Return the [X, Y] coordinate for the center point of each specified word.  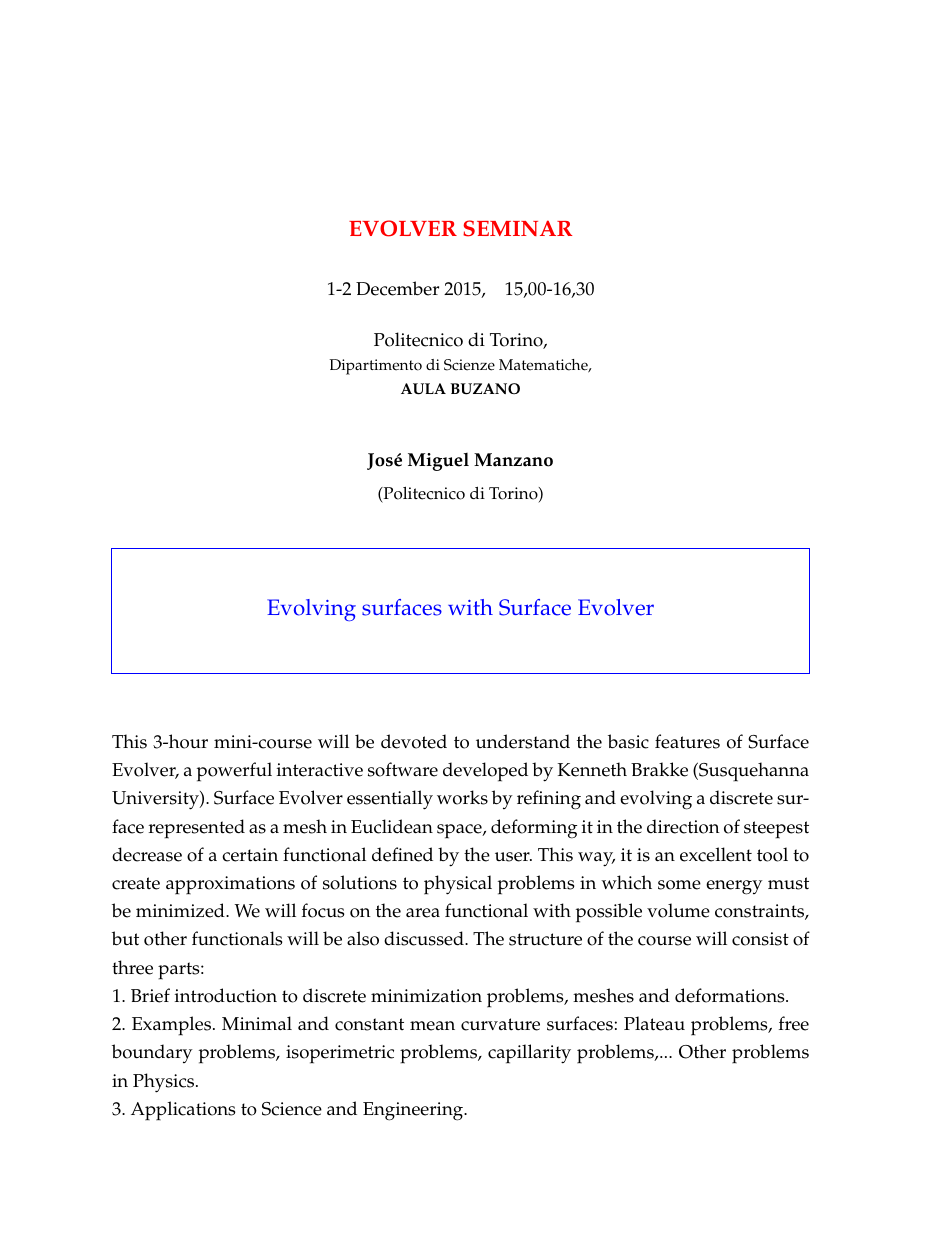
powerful [234, 772]
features [687, 741]
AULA [423, 389]
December [397, 288]
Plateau [654, 1023]
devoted [414, 741]
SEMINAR [517, 228]
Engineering [414, 1111]
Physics [165, 1083]
